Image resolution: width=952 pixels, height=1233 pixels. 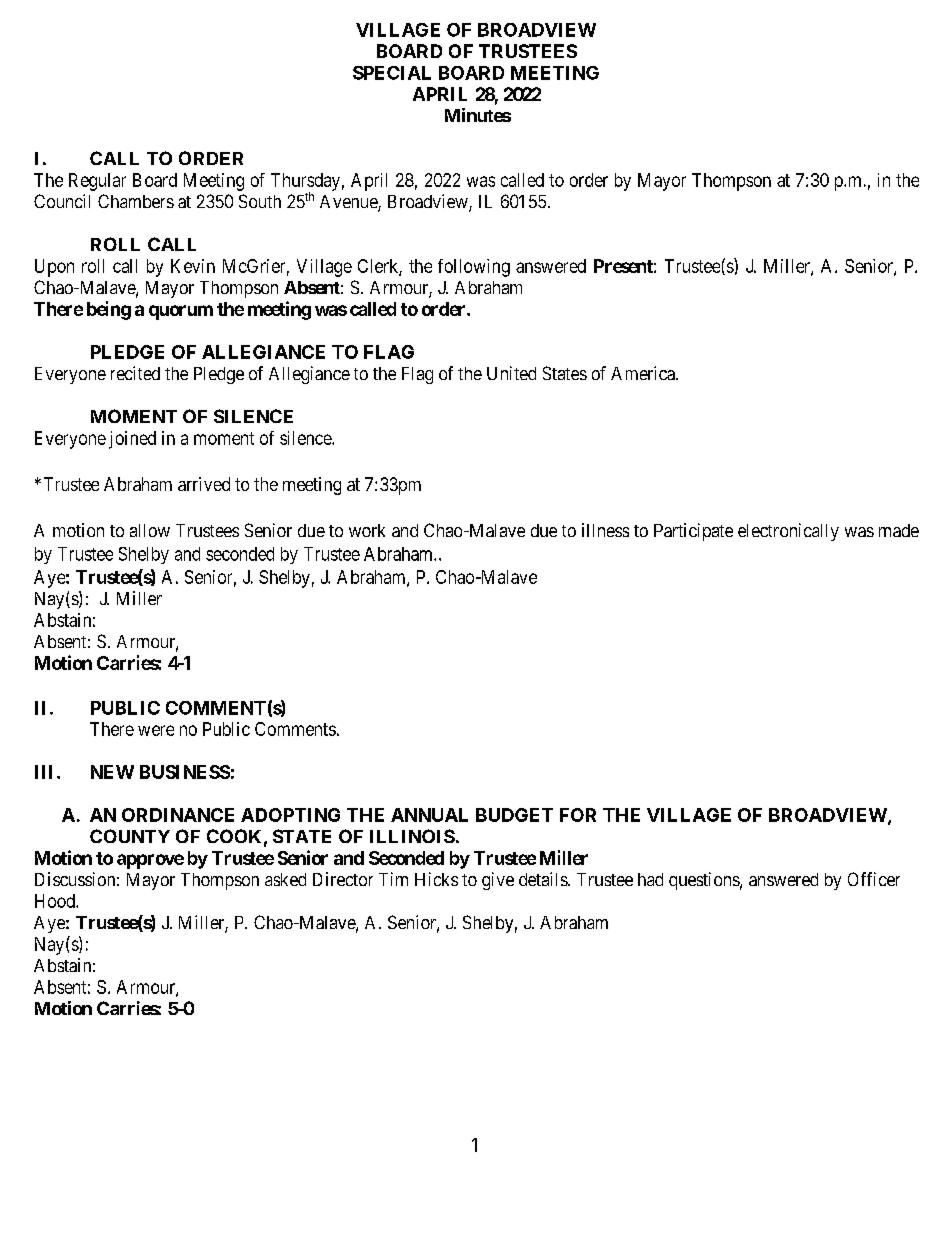 I want to click on COUNTY, so click(x=130, y=836).
